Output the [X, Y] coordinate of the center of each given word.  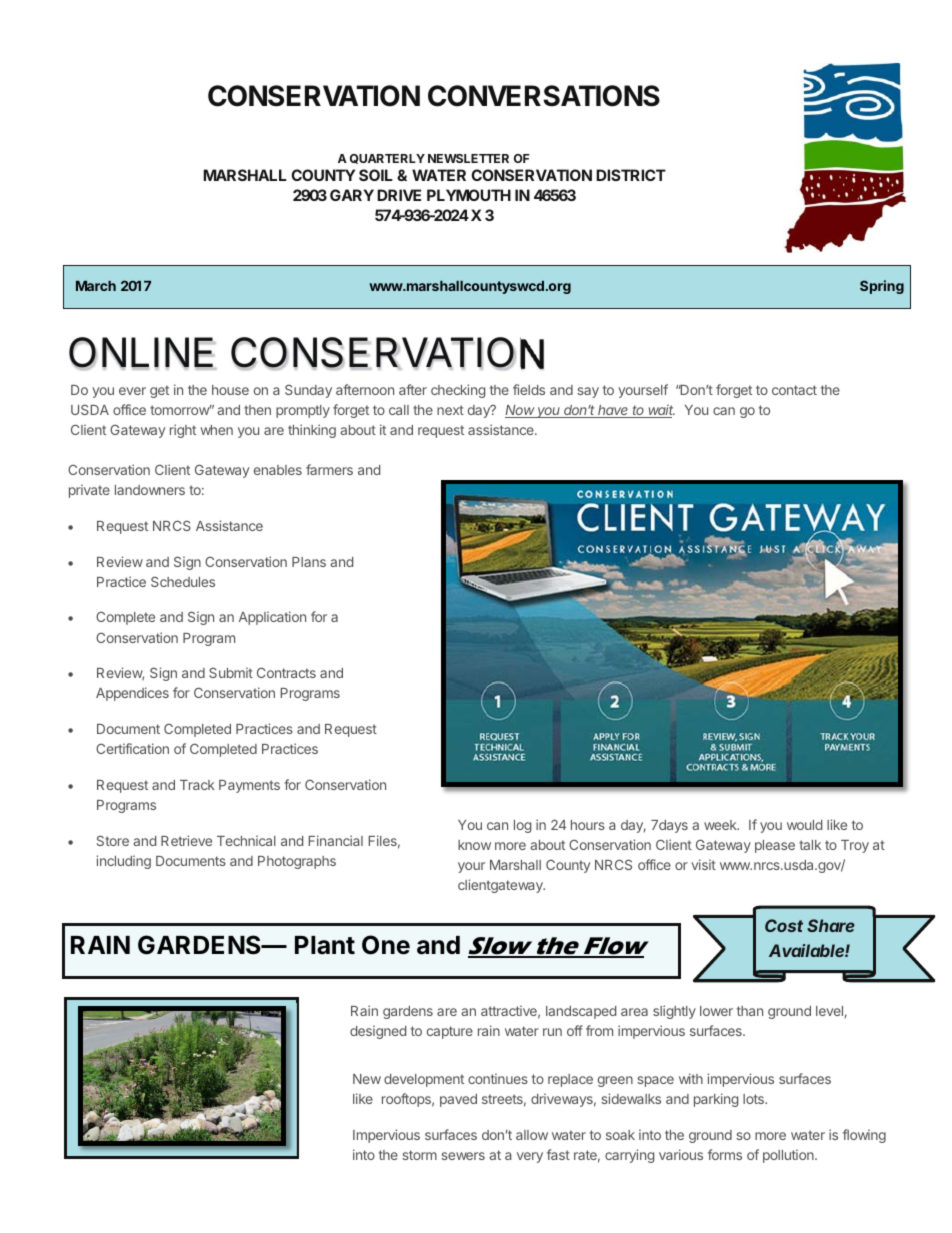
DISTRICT [631, 175]
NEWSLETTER [468, 158]
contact [794, 390]
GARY [352, 195]
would [804, 825]
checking [458, 391]
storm [419, 1155]
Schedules [183, 581]
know [474, 845]
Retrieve [186, 840]
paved [458, 1100]
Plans [309, 562]
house [230, 390]
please [775, 846]
